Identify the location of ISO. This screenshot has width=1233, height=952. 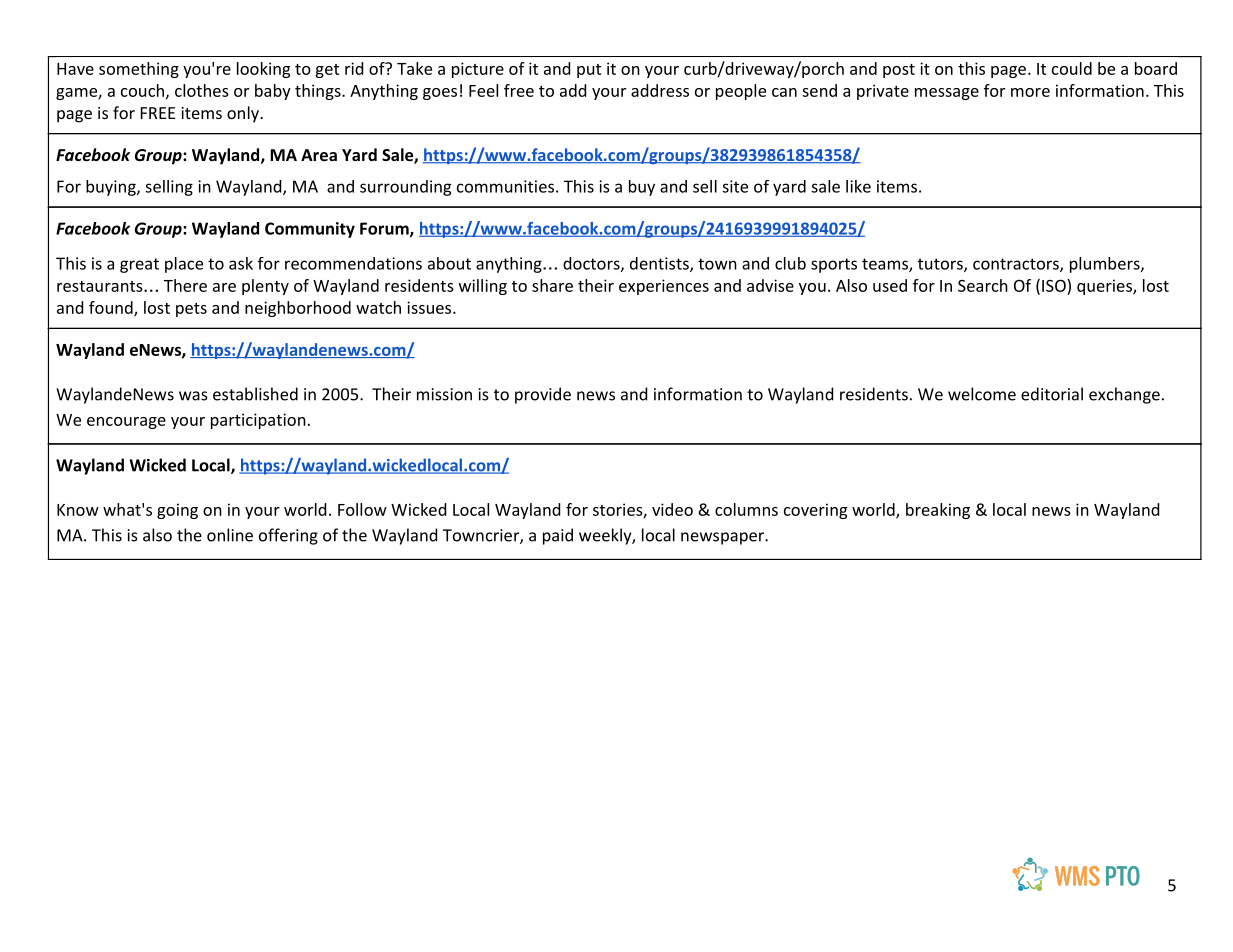
(1055, 285).
